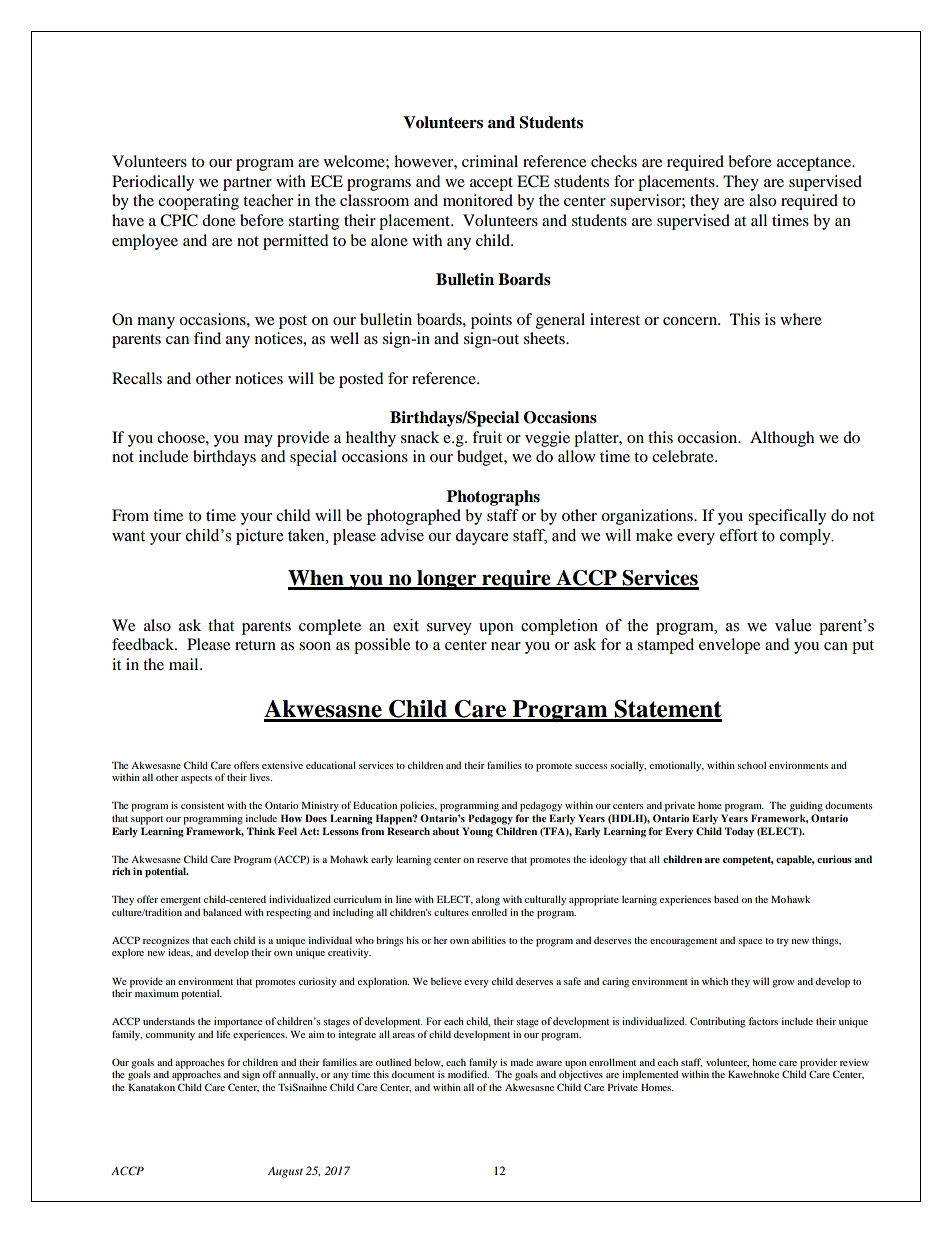 The image size is (952, 1233). What do you see at coordinates (185, 664) in the screenshot?
I see `mail` at bounding box center [185, 664].
